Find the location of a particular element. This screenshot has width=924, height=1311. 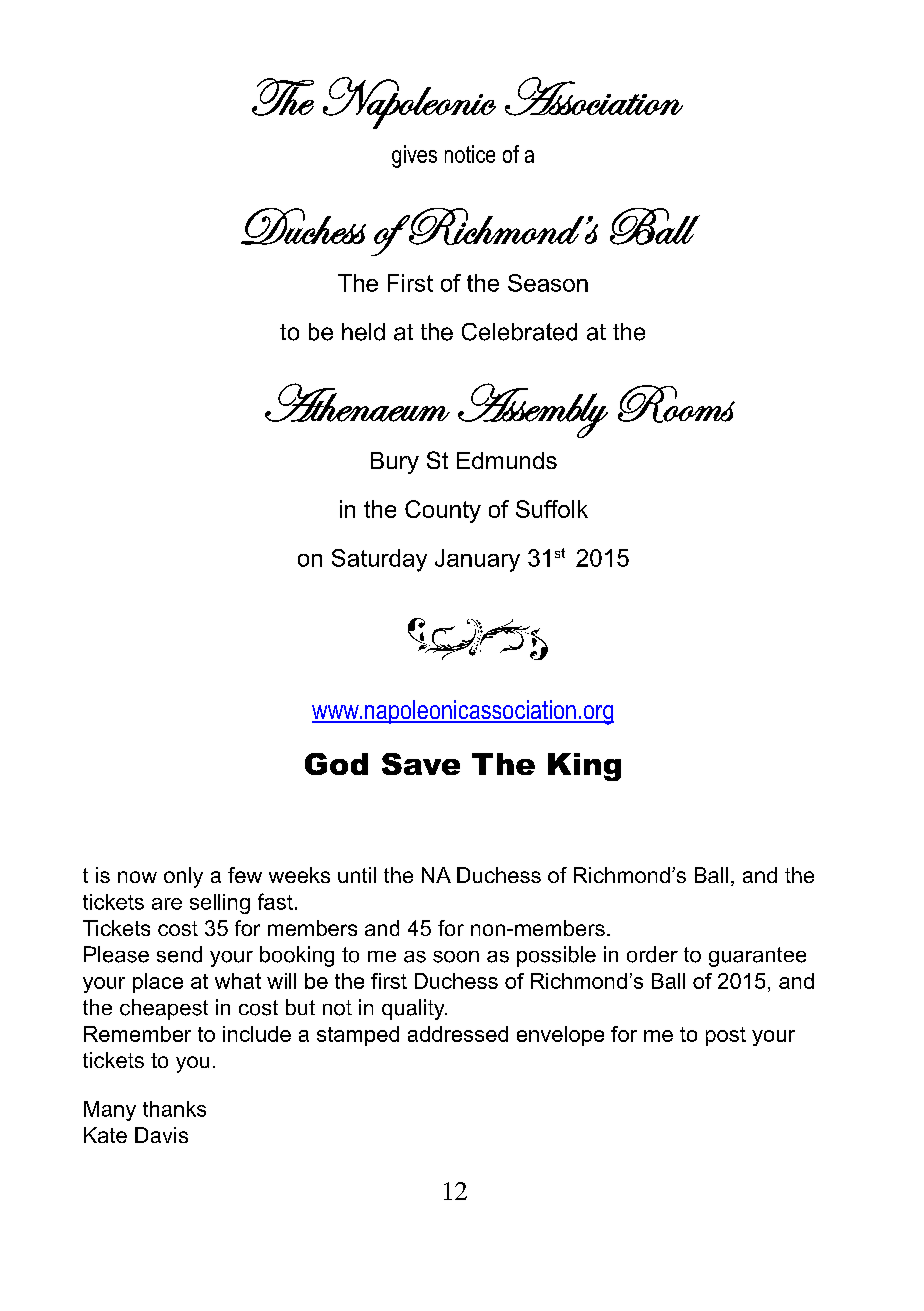

Bury is located at coordinates (395, 463).
